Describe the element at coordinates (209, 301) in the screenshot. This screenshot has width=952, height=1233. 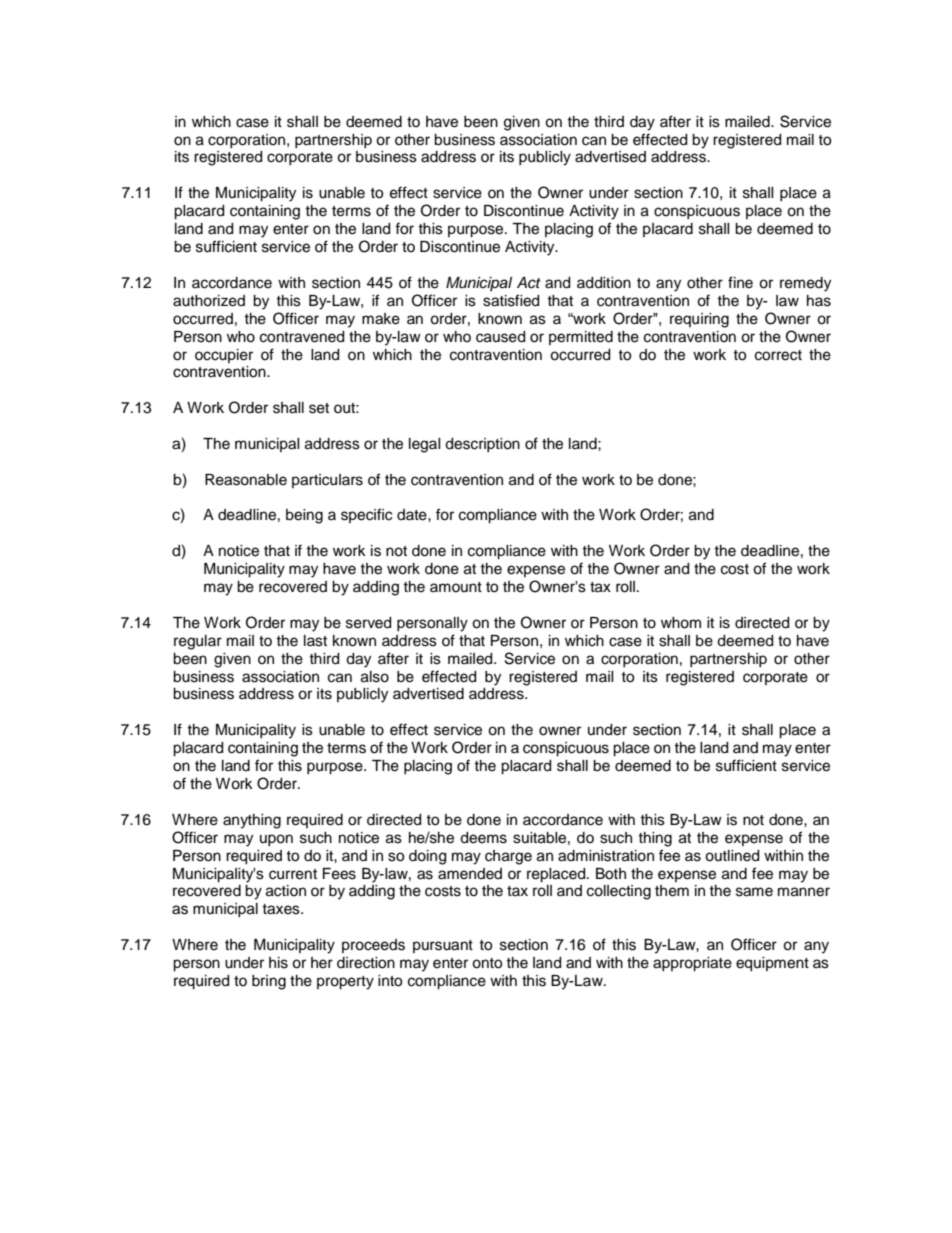
I see `authorized` at that location.
